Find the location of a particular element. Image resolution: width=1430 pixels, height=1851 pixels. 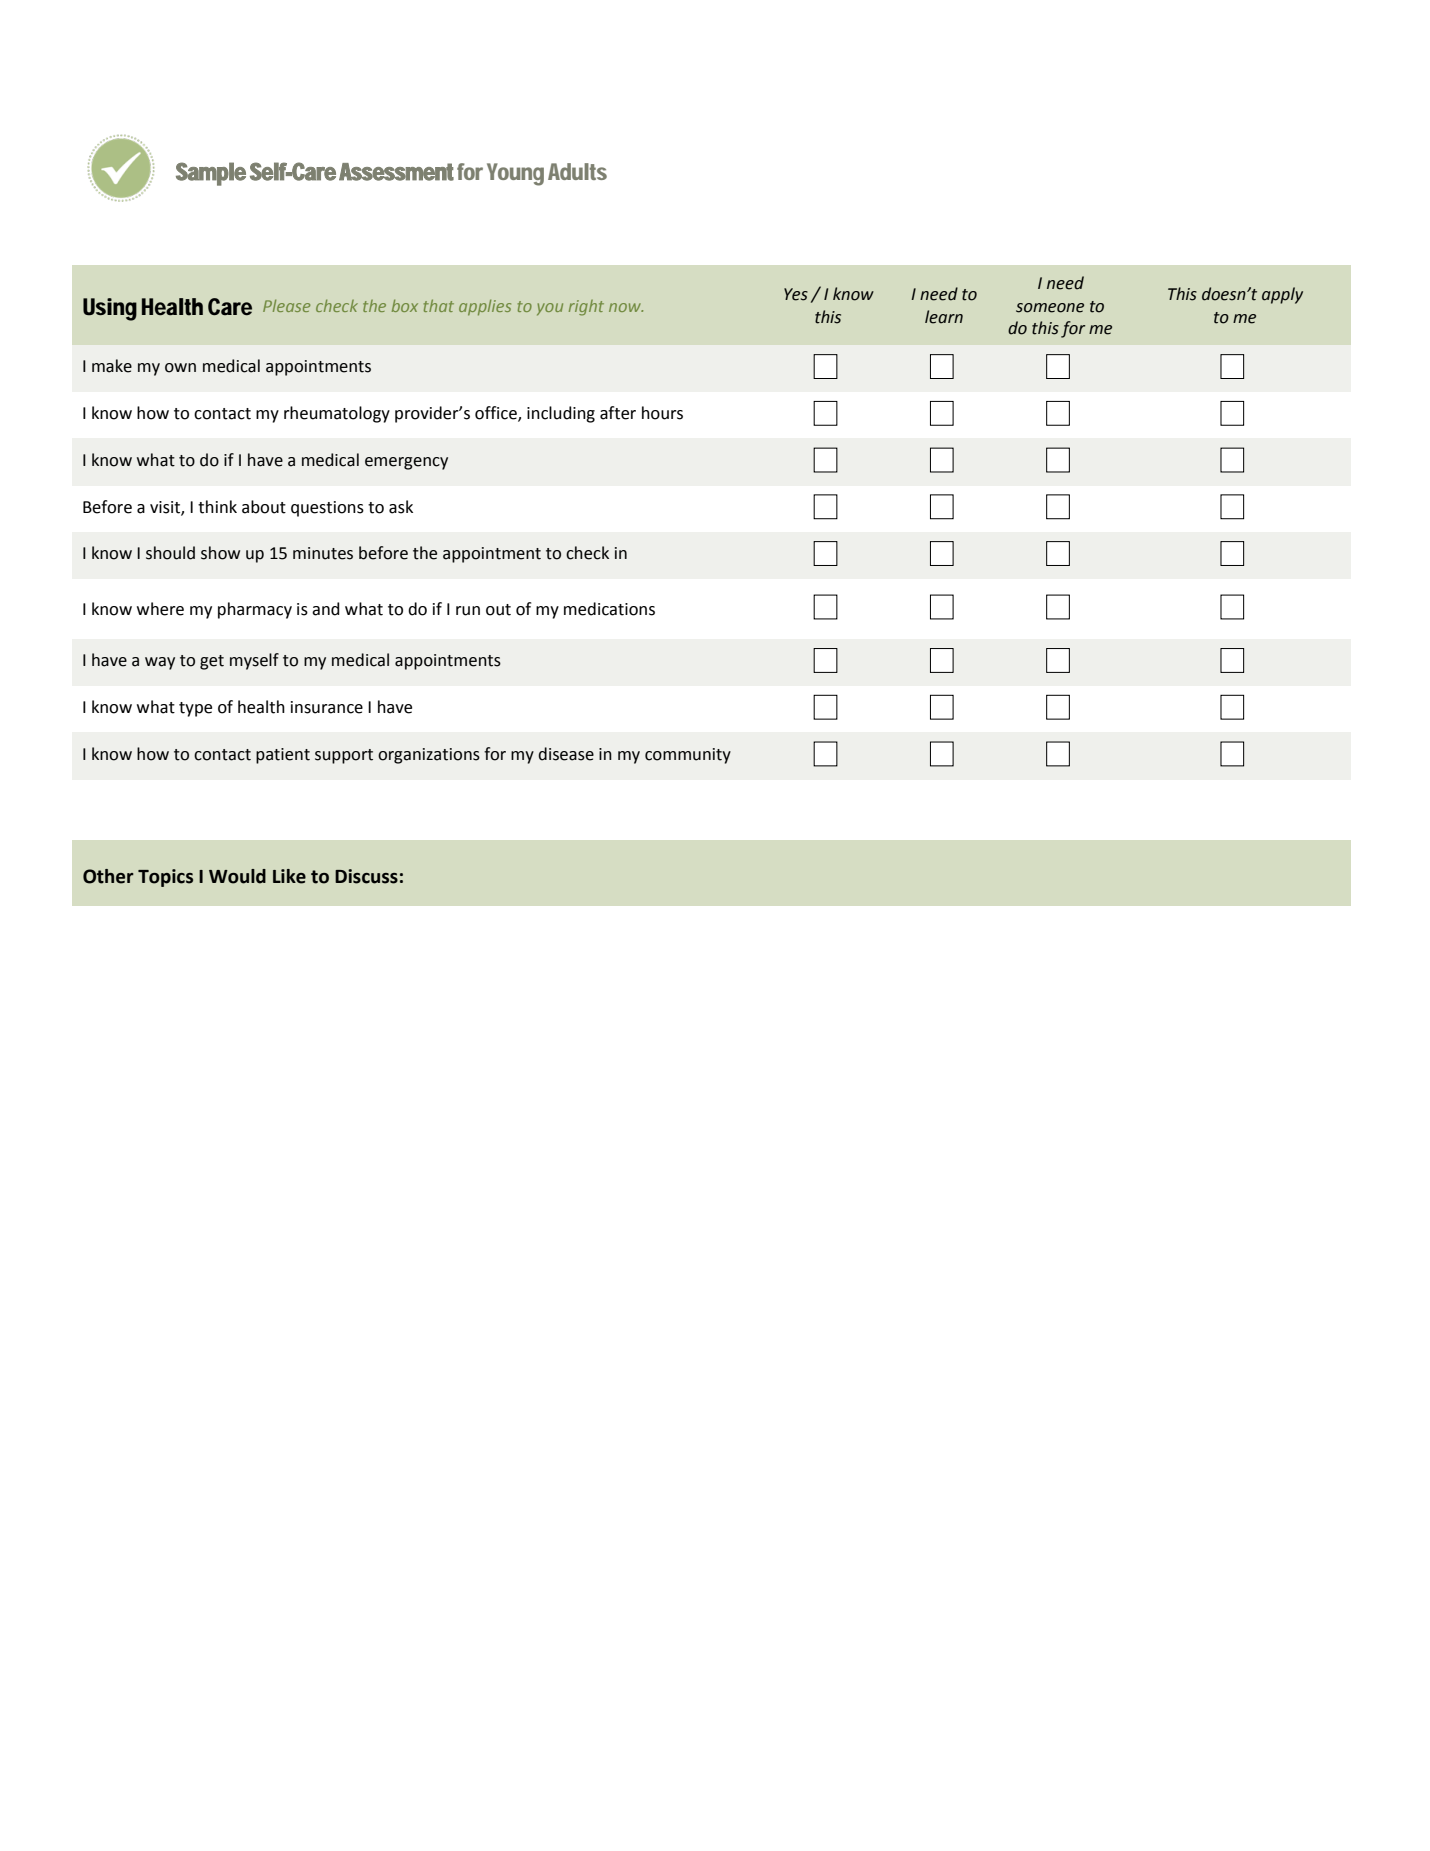

disease is located at coordinates (566, 754).
